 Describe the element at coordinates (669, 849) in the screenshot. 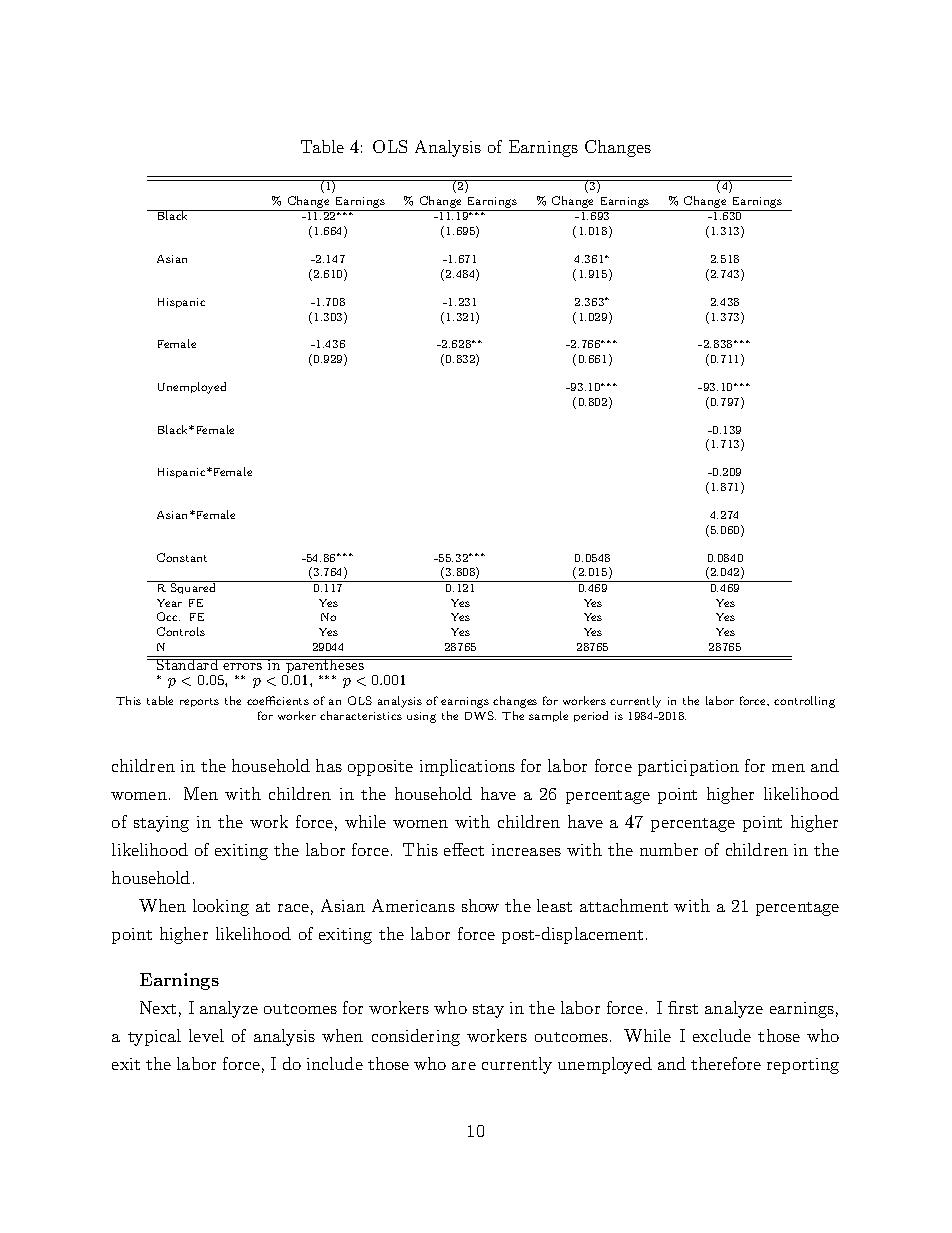

I see `number` at that location.
